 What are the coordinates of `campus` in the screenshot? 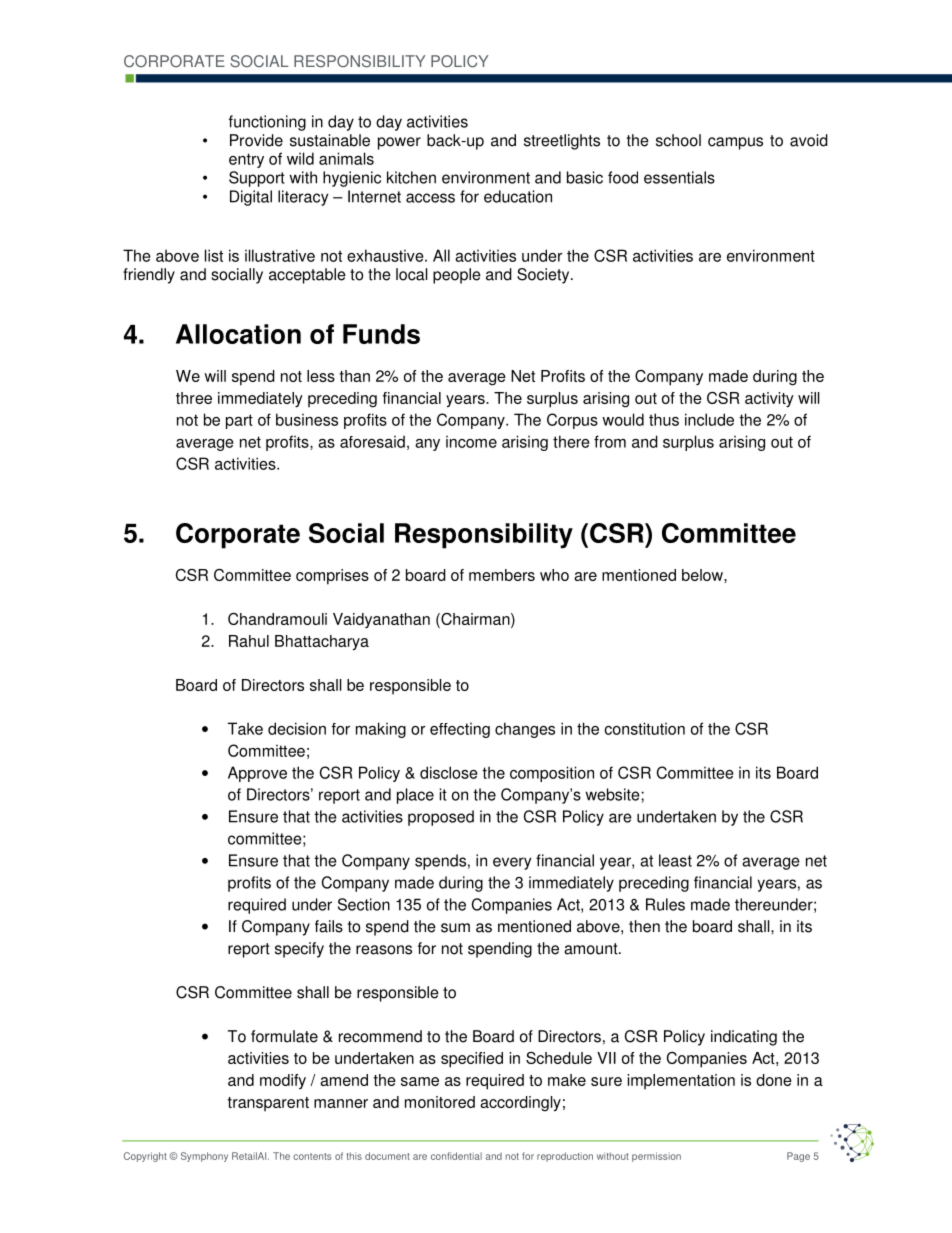 It's located at (735, 143).
